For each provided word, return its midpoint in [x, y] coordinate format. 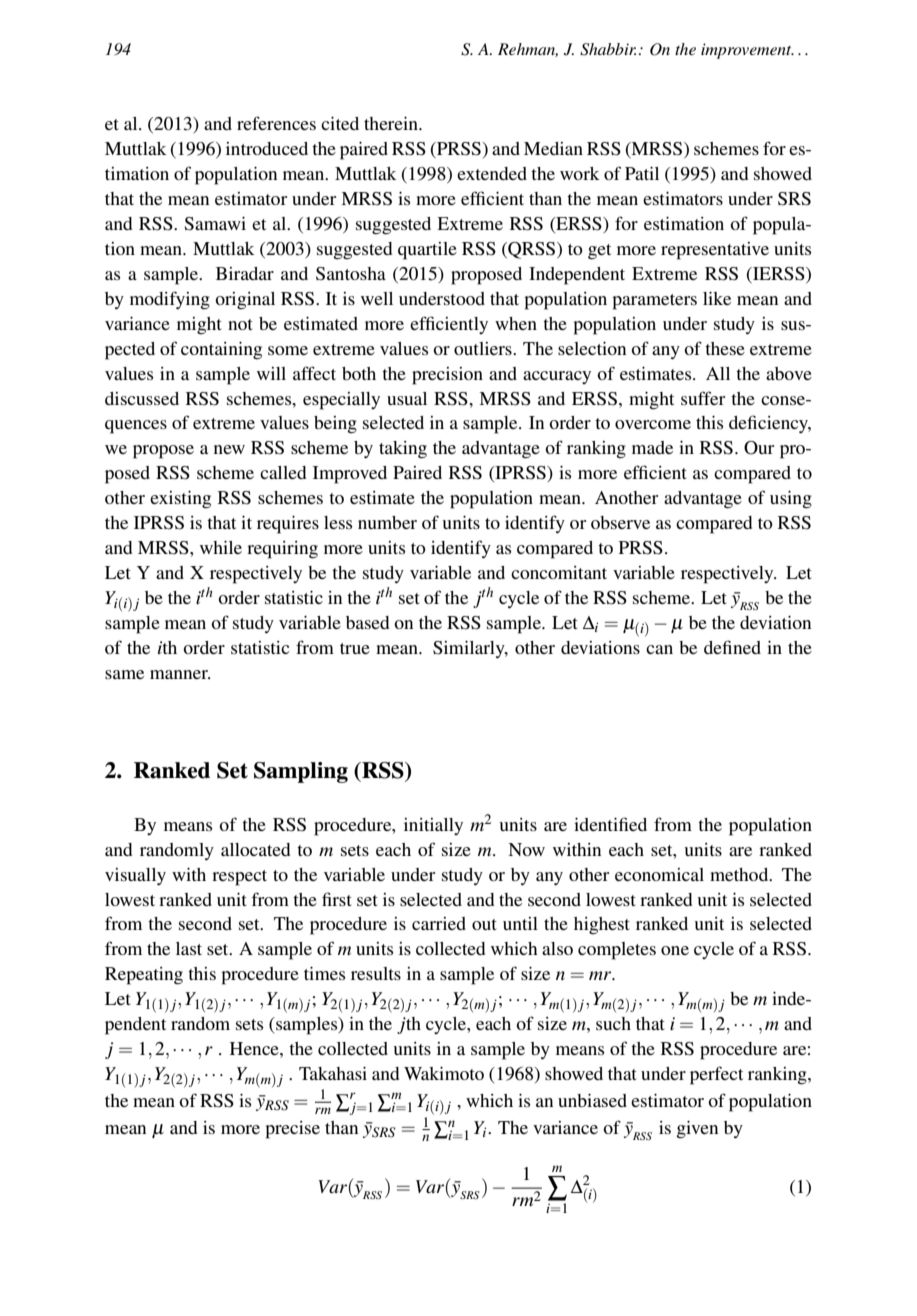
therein [392, 123]
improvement [747, 51]
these [725, 348]
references [276, 123]
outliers [484, 348]
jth [409, 1025]
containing [221, 351]
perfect [716, 1075]
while [221, 547]
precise [292, 1130]
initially [433, 826]
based [367, 622]
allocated [255, 849]
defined [732, 647]
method [740, 874]
